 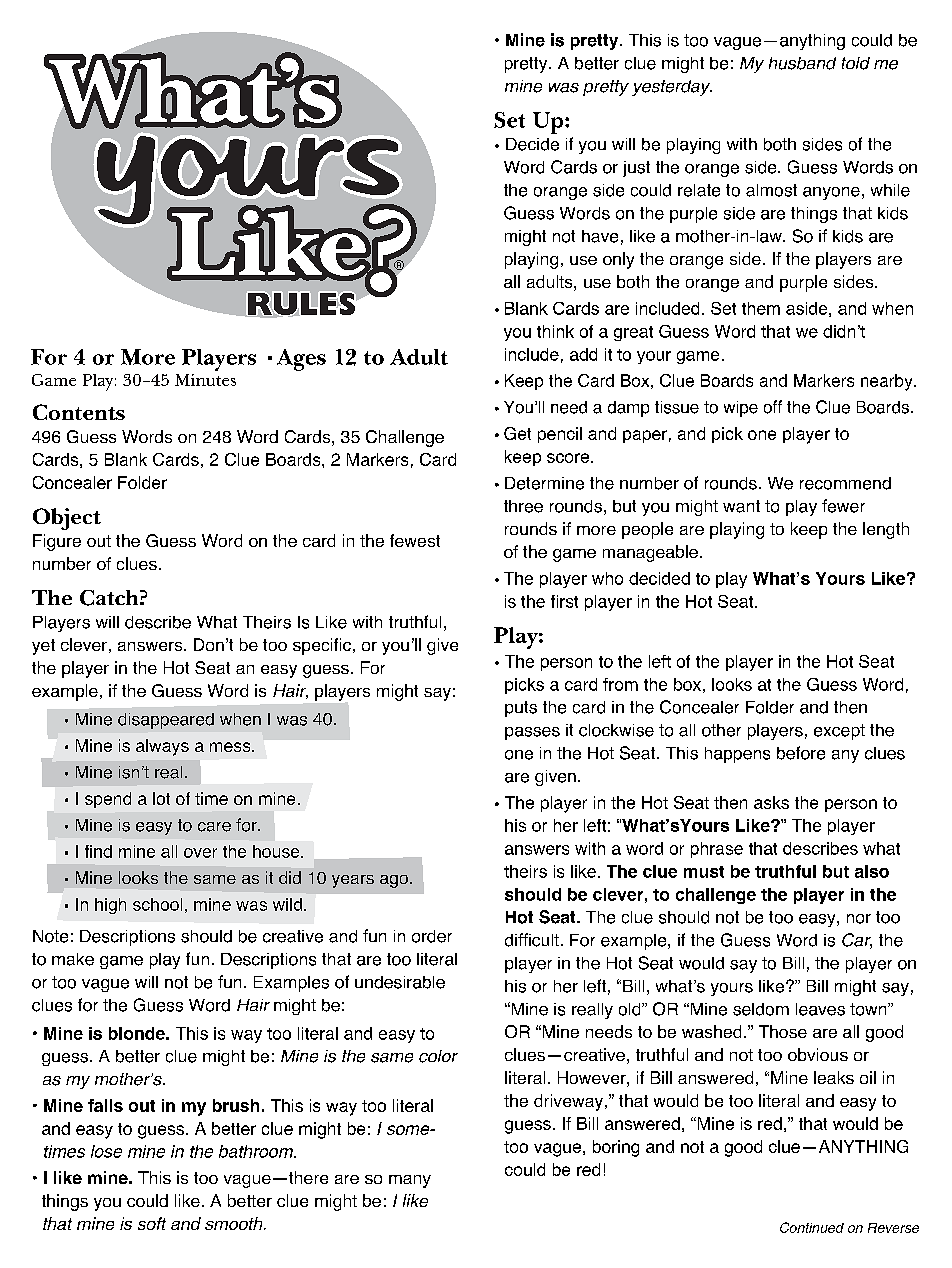 What do you see at coordinates (79, 412) in the screenshot?
I see `Contents` at bounding box center [79, 412].
